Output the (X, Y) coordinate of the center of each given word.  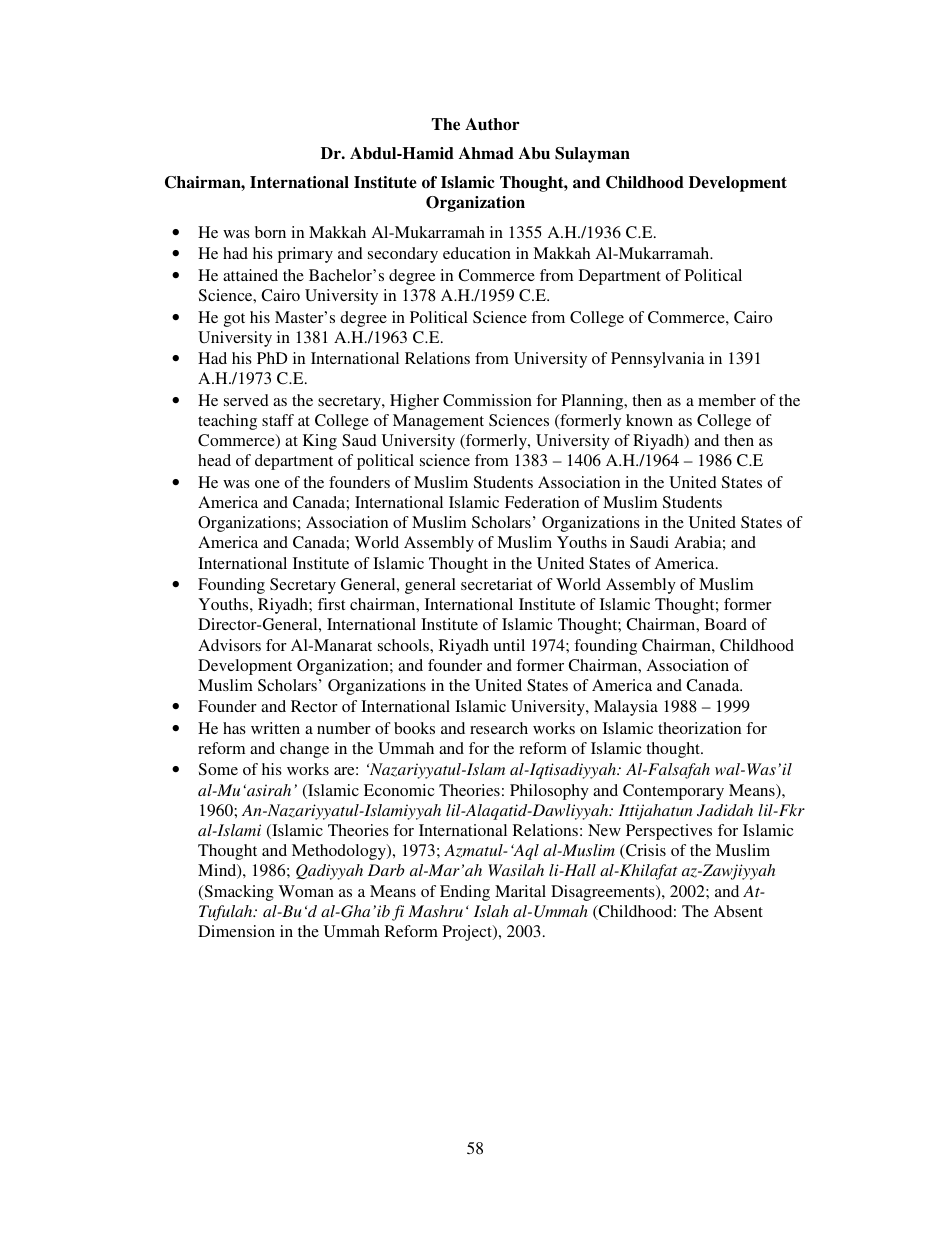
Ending (465, 893)
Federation (542, 502)
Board (726, 624)
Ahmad (486, 153)
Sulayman (592, 155)
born (270, 232)
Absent (738, 911)
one (267, 484)
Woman (306, 891)
